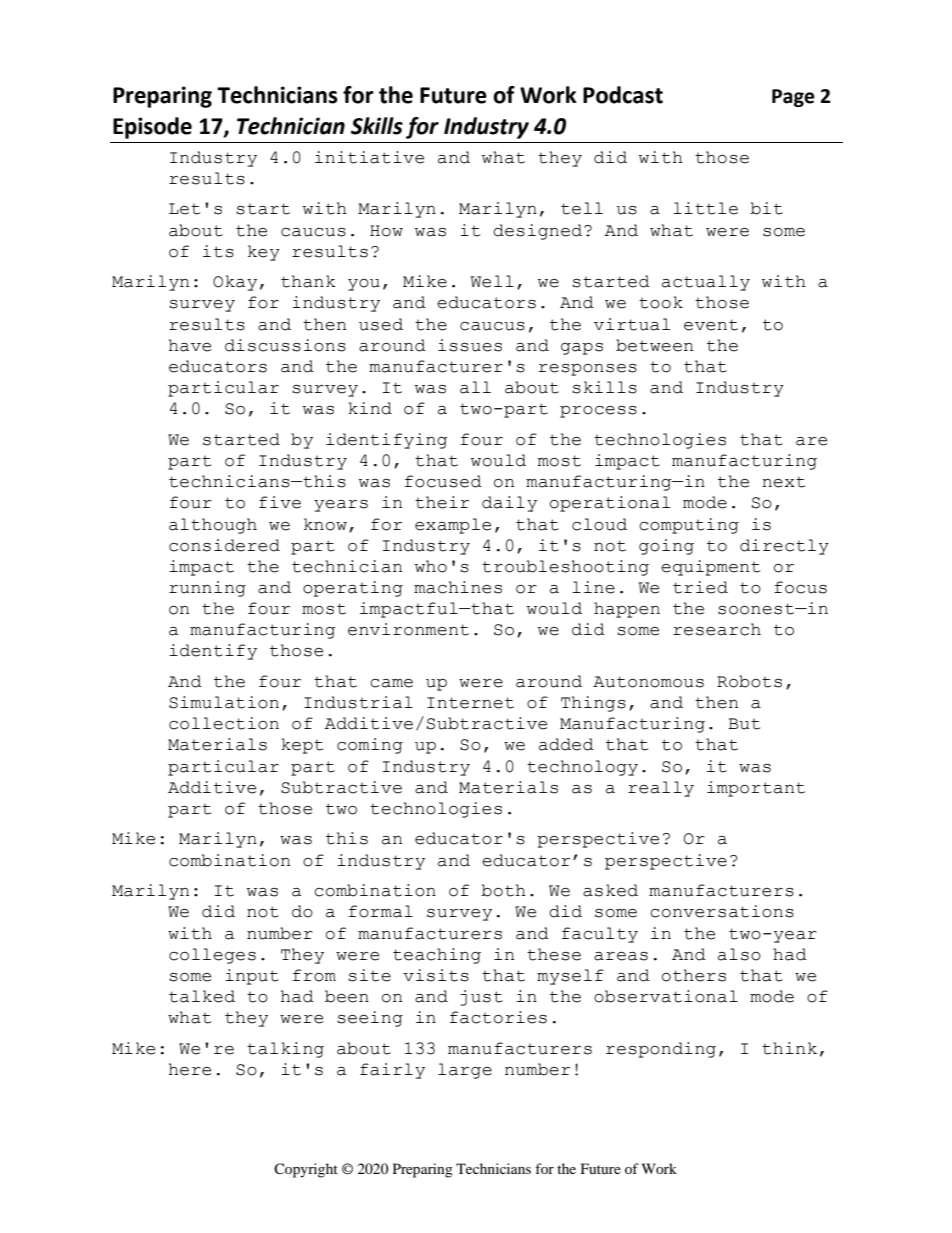  What do you see at coordinates (503, 890) in the screenshot?
I see `both` at bounding box center [503, 890].
